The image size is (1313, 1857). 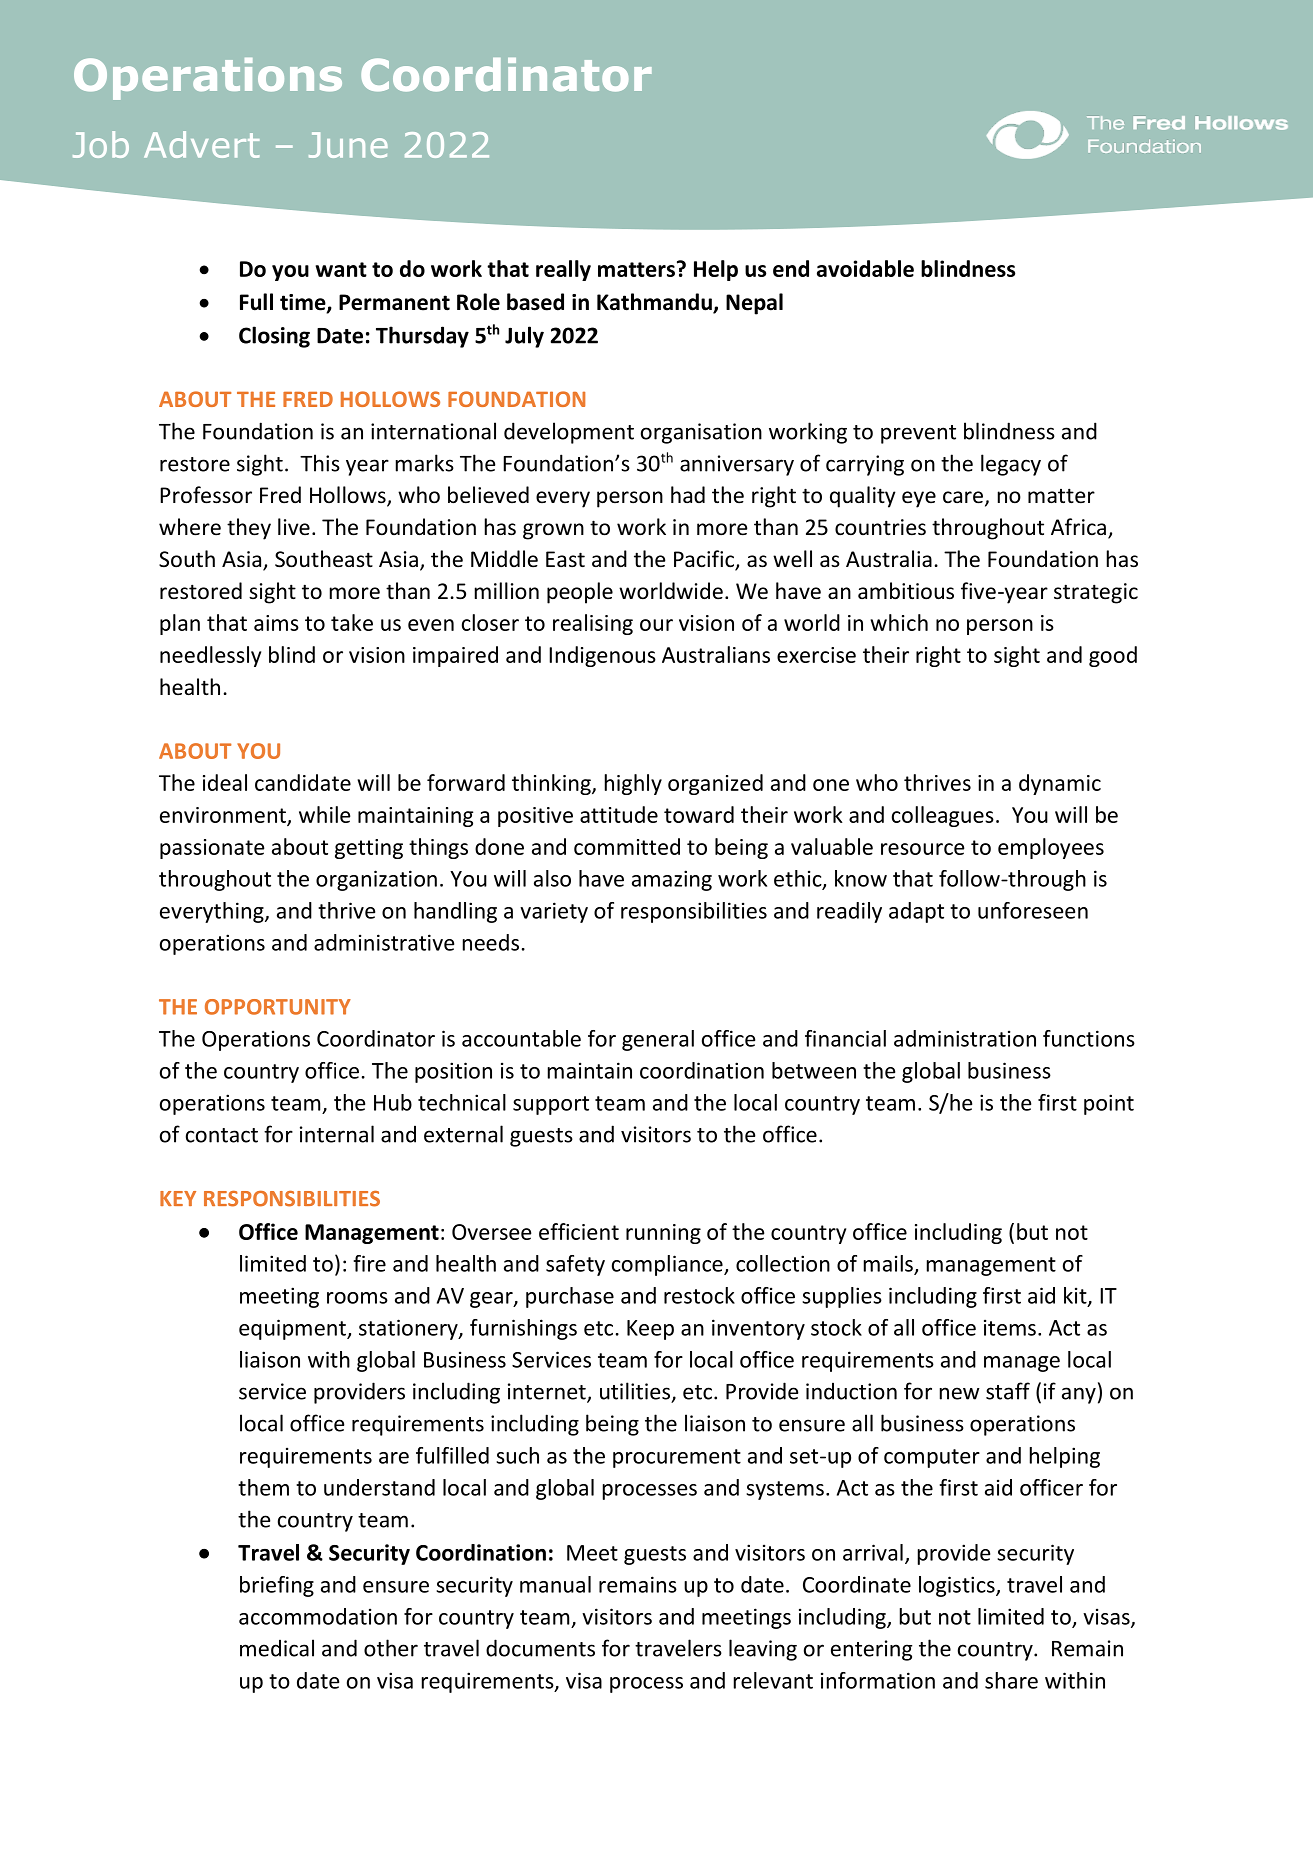 I want to click on passionate, so click(x=212, y=849).
